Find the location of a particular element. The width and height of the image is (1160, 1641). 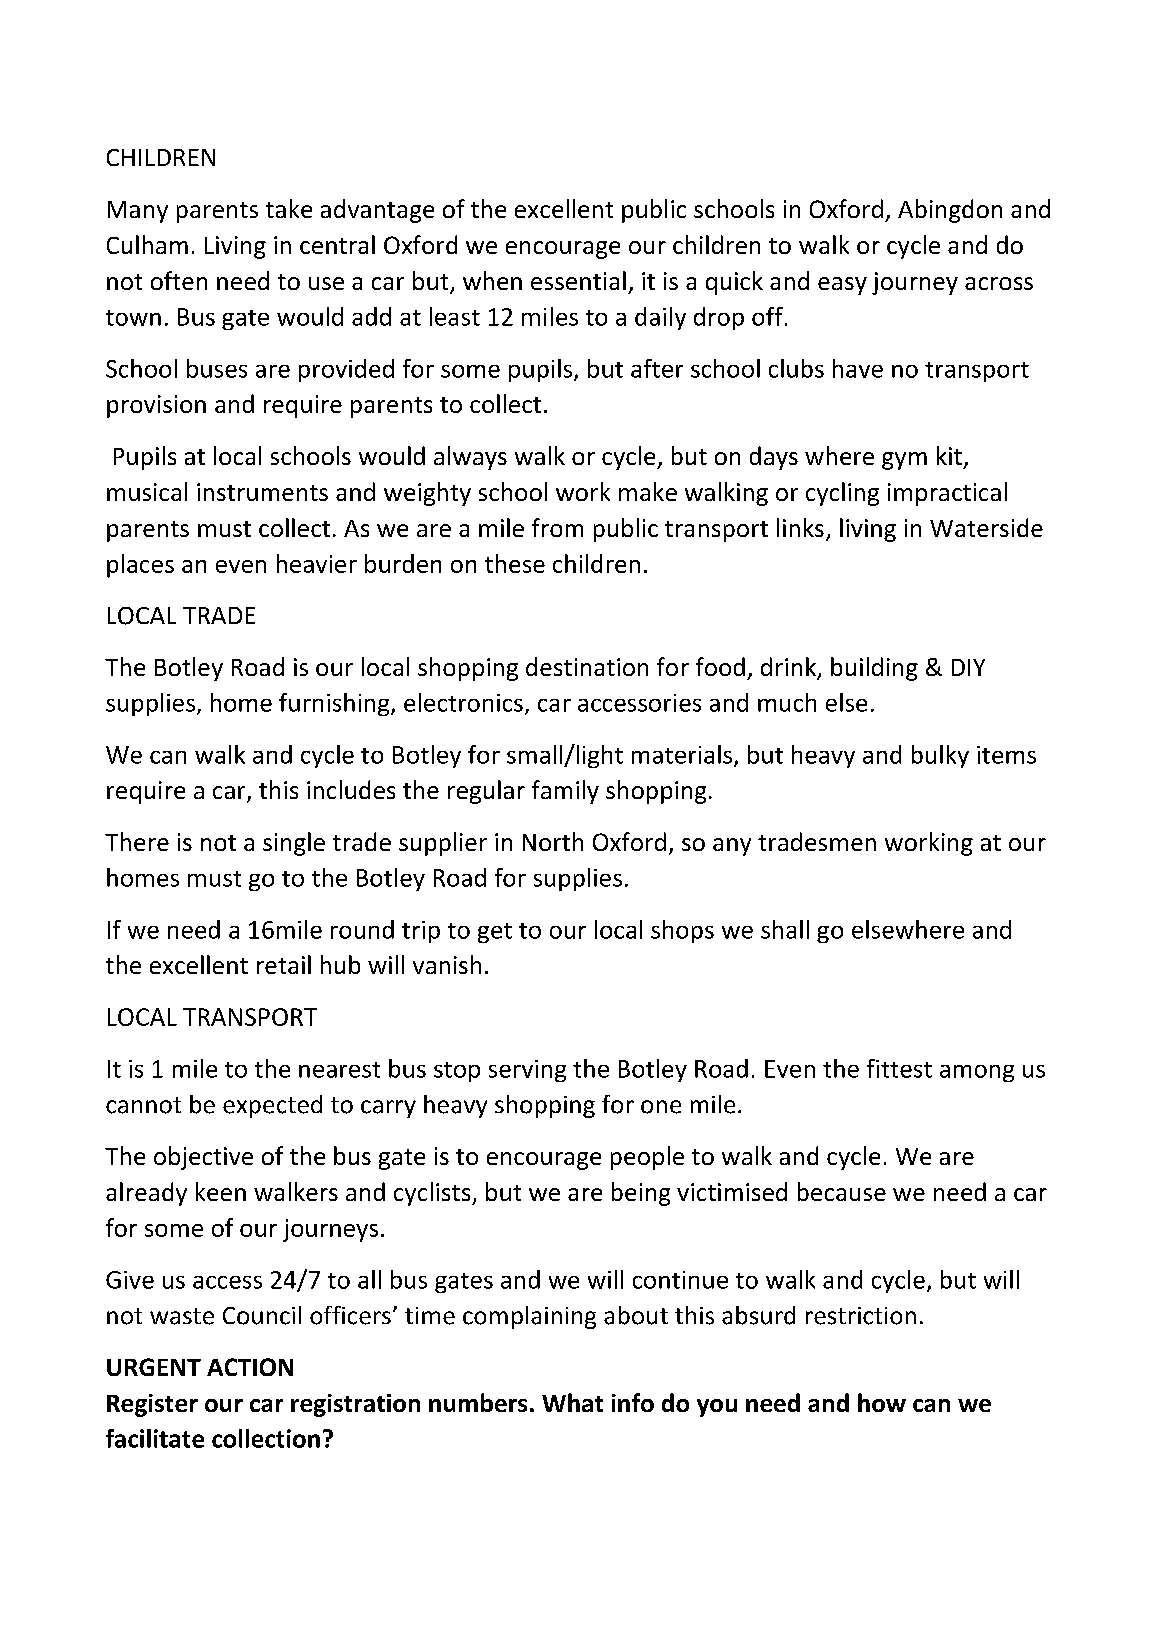

how is located at coordinates (882, 1402).
